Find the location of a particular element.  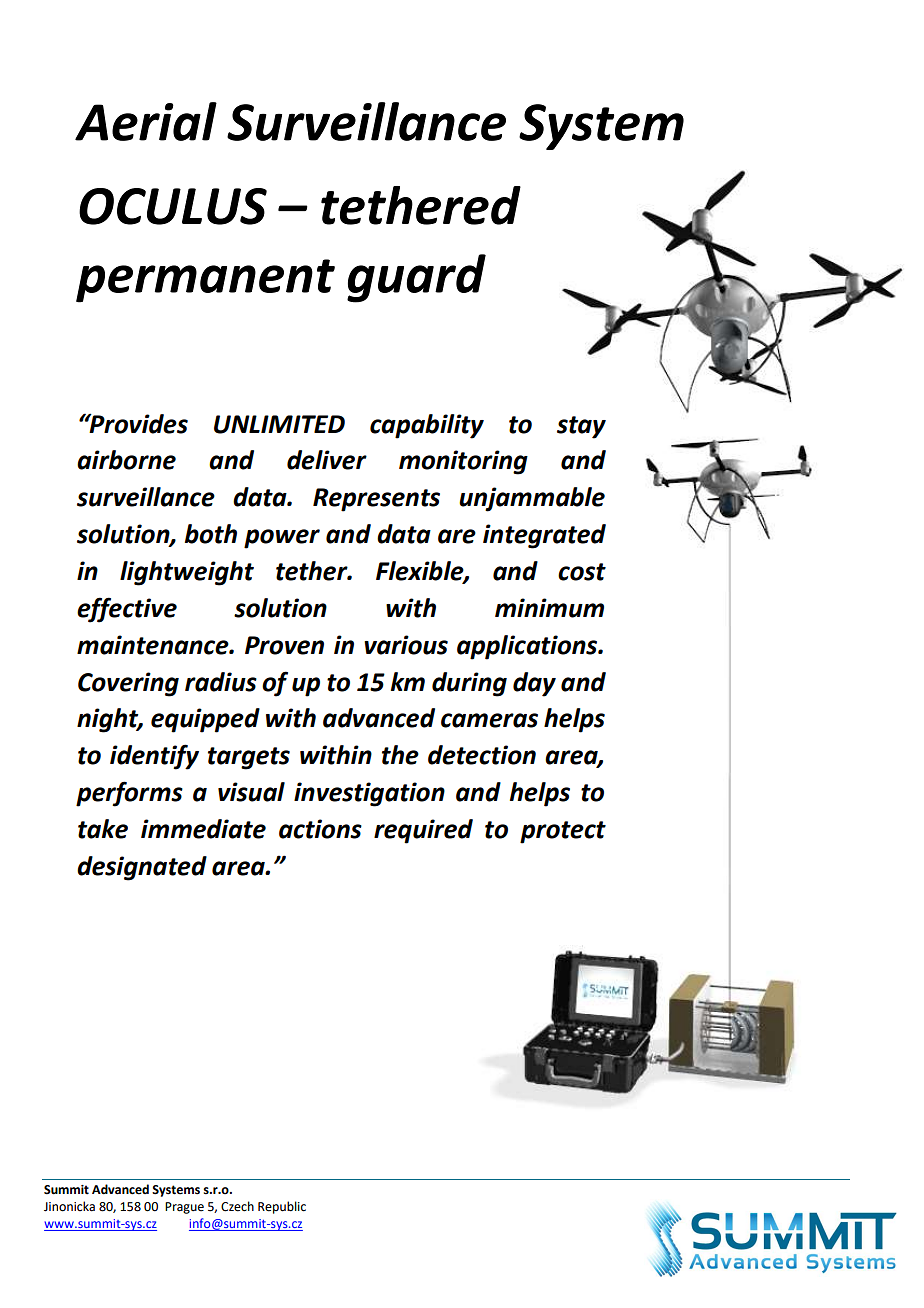

Covering is located at coordinates (128, 684).
